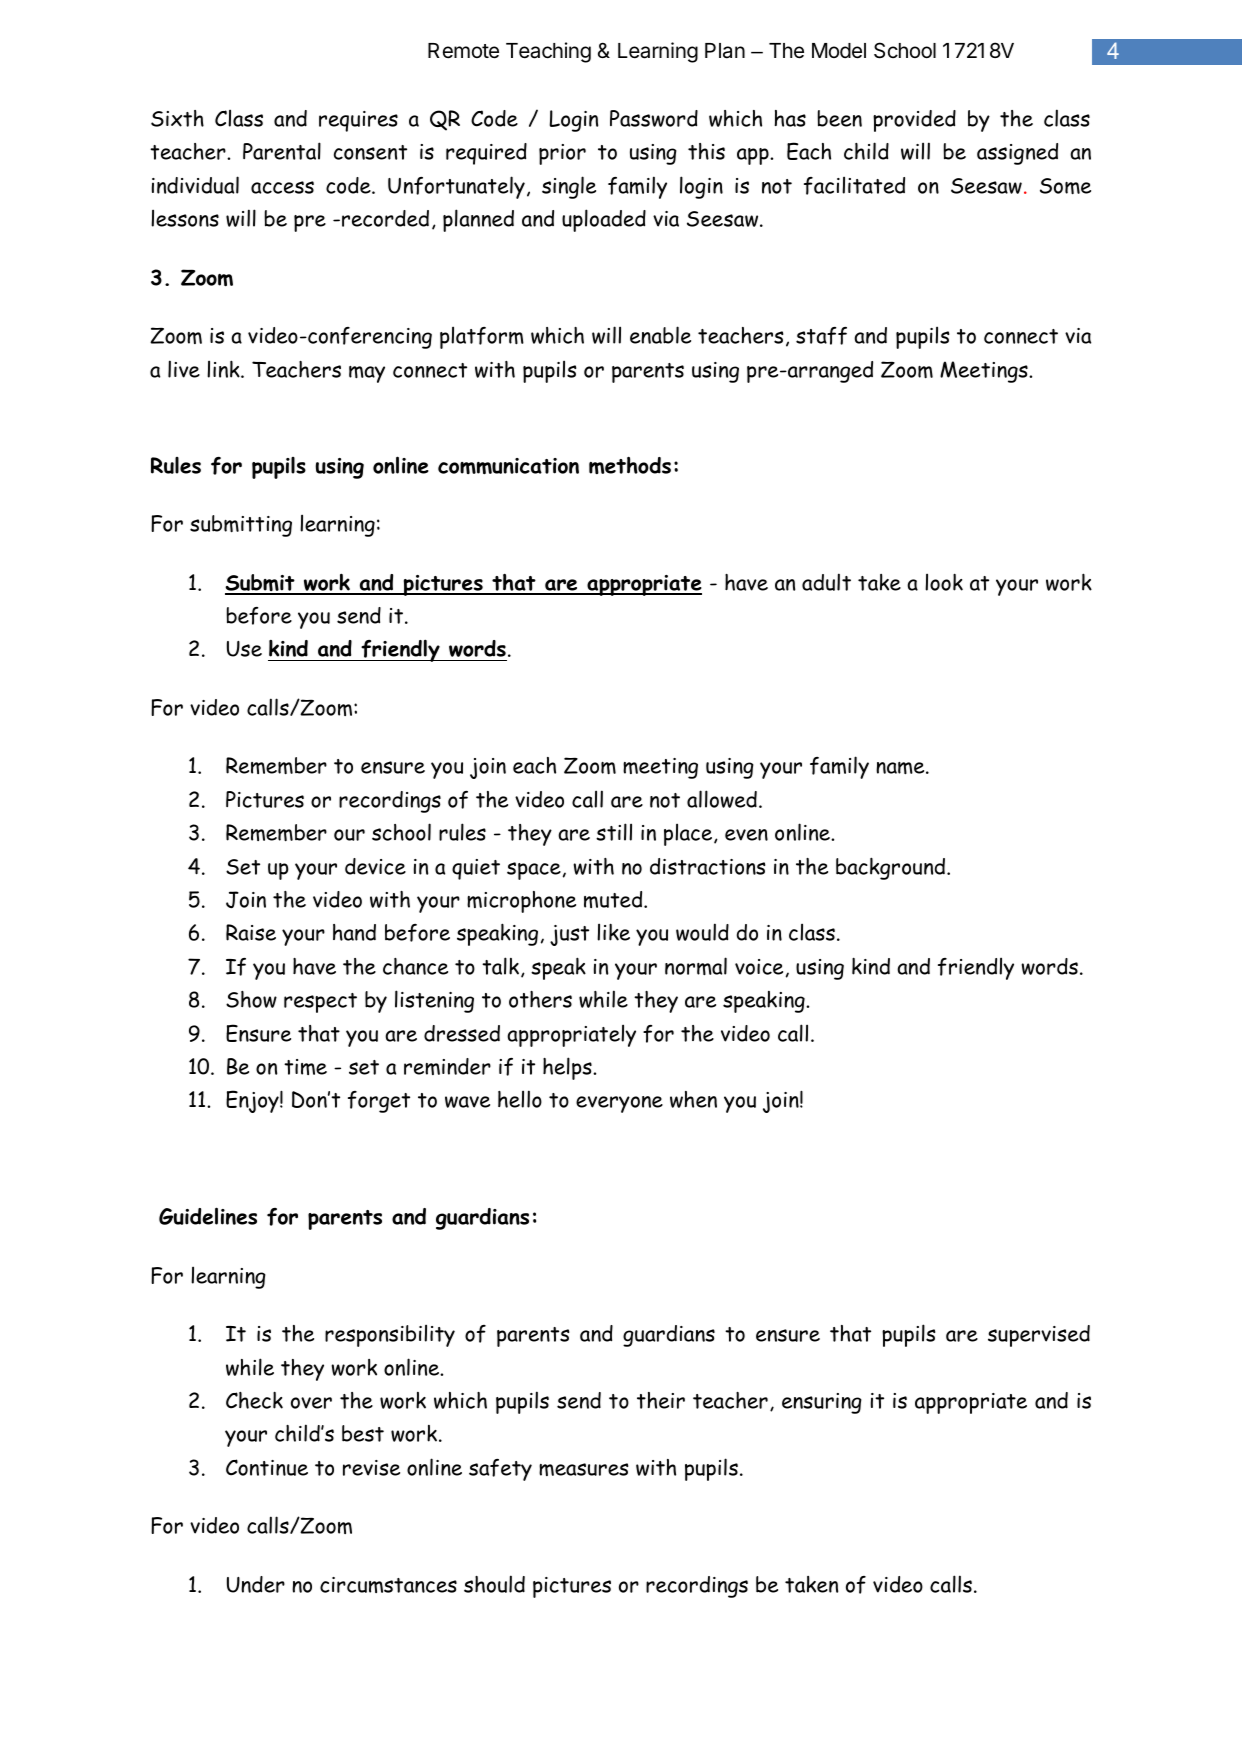 This screenshot has width=1242, height=1755. Describe the element at coordinates (375, 866) in the screenshot. I see `device` at that location.
